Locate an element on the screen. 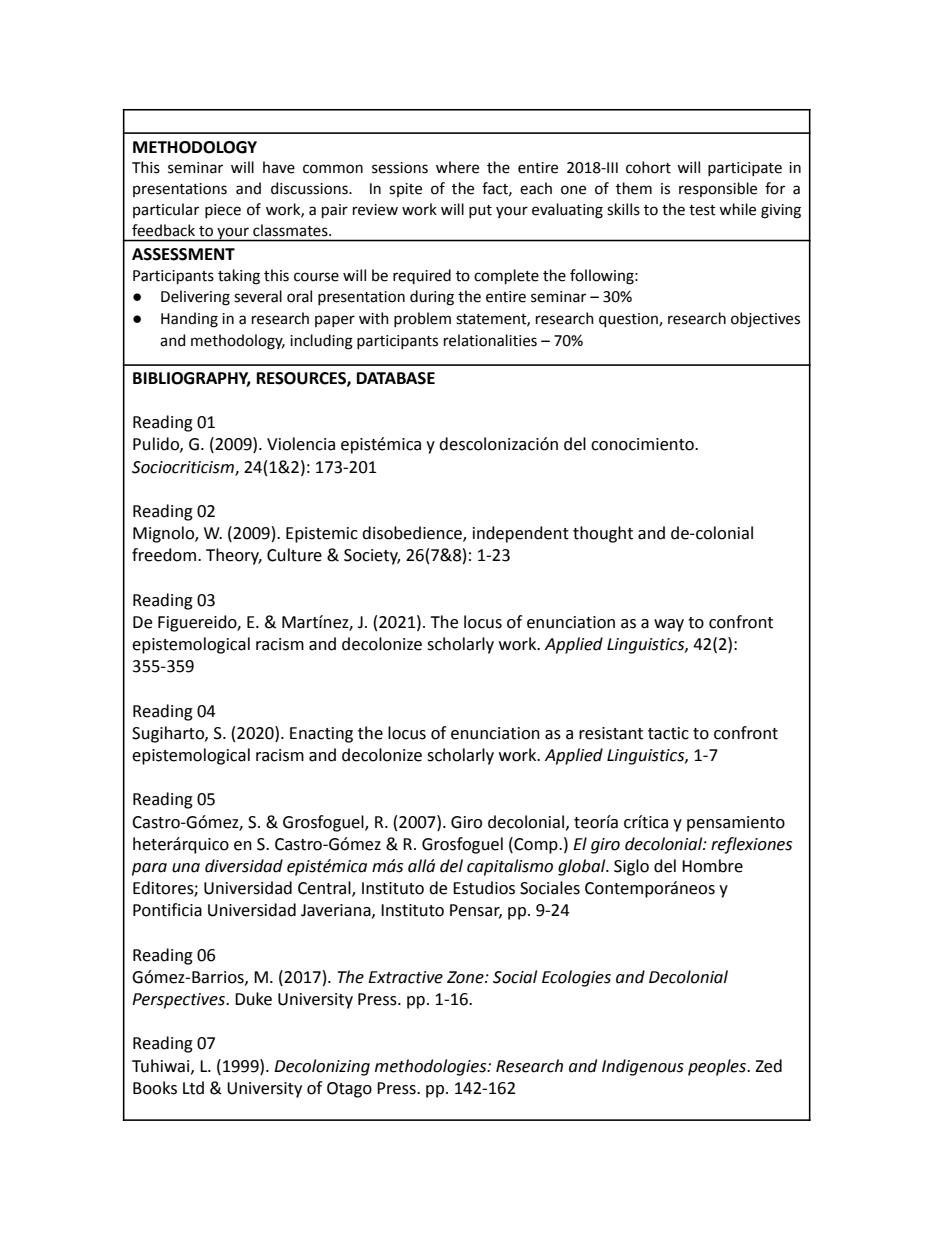  methodologies is located at coordinates (432, 1067).
